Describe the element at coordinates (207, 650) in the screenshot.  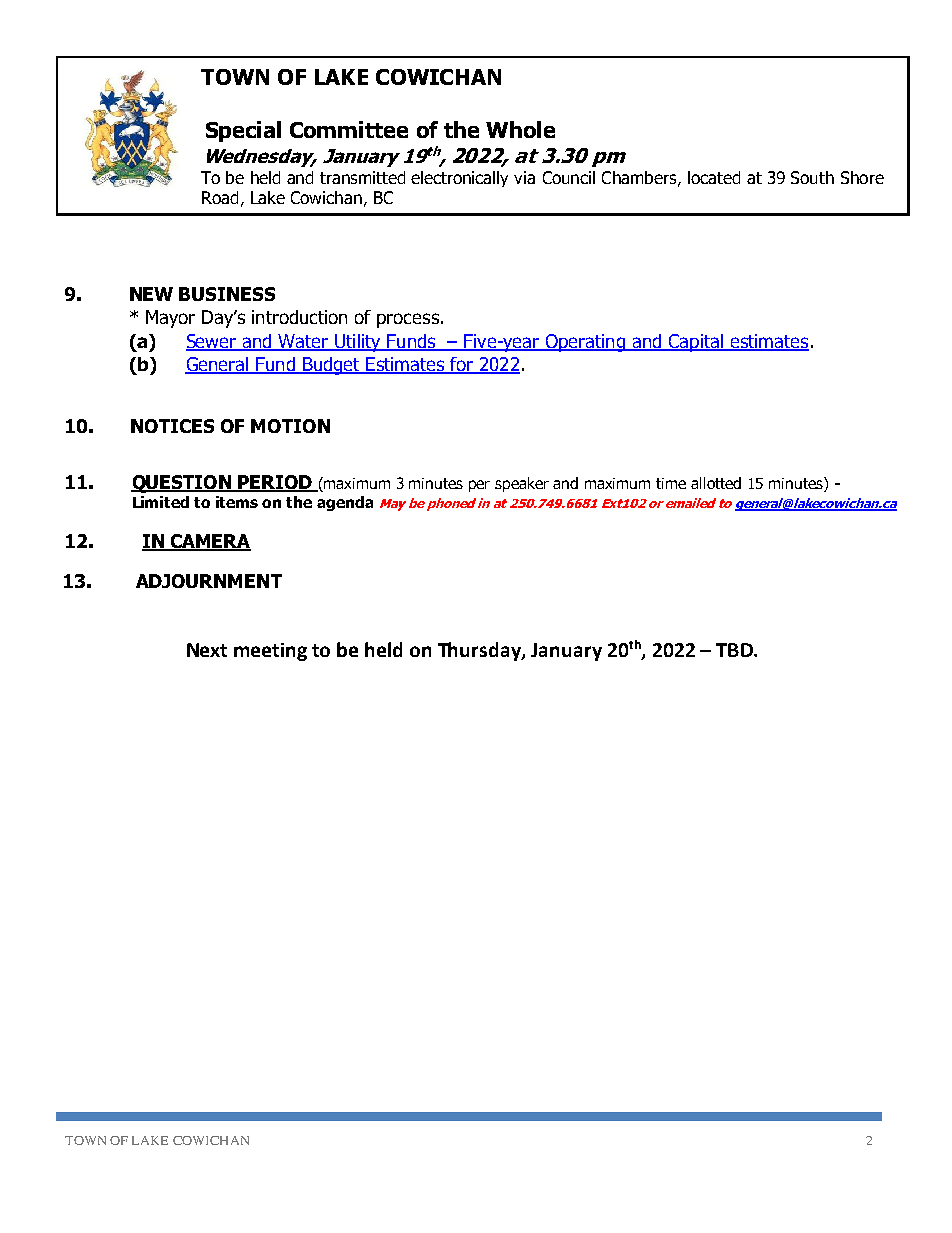
I see `Next` at that location.
